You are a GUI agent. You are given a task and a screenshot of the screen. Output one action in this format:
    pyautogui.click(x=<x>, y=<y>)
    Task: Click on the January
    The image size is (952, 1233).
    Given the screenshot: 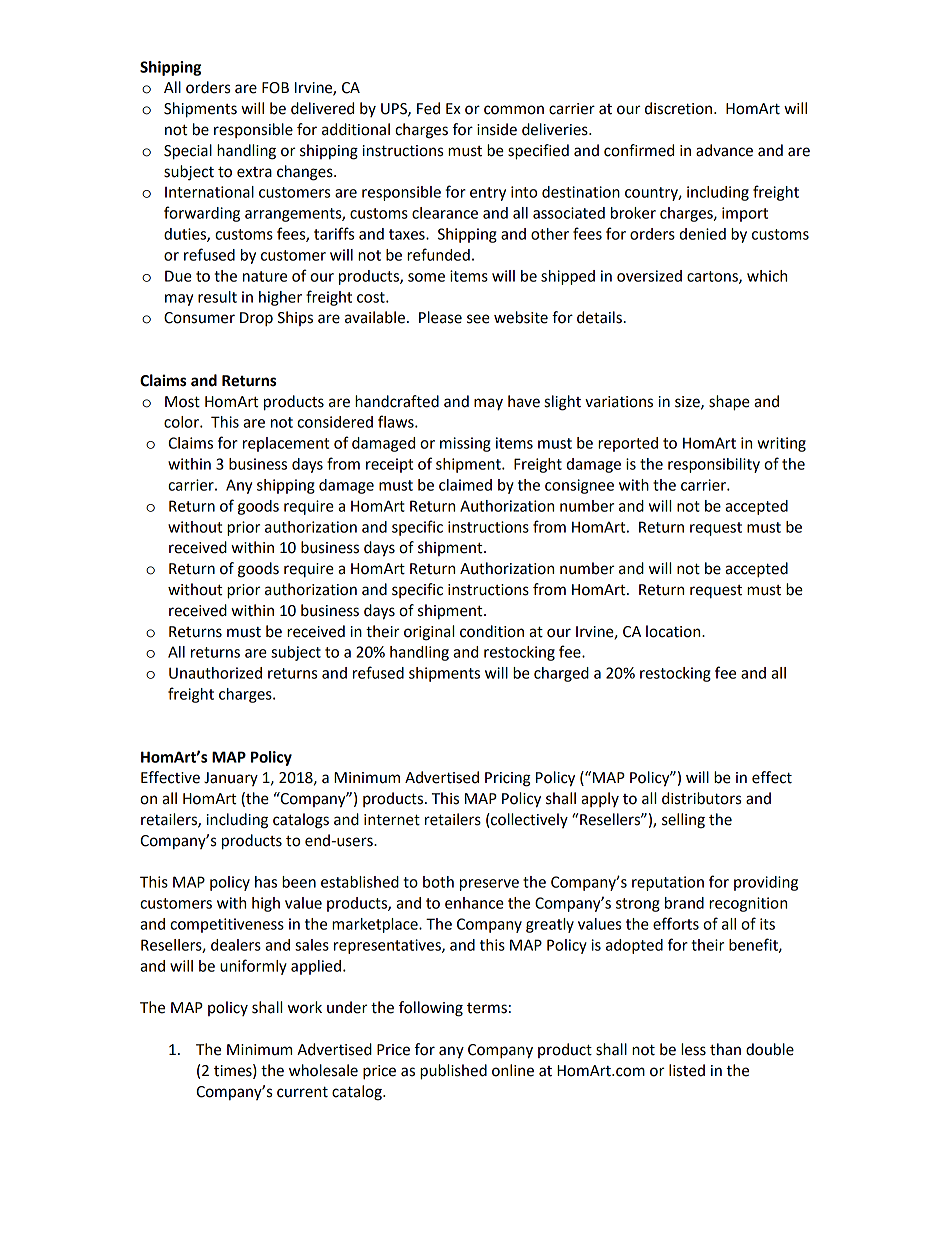 What is the action you would take?
    pyautogui.click(x=231, y=779)
